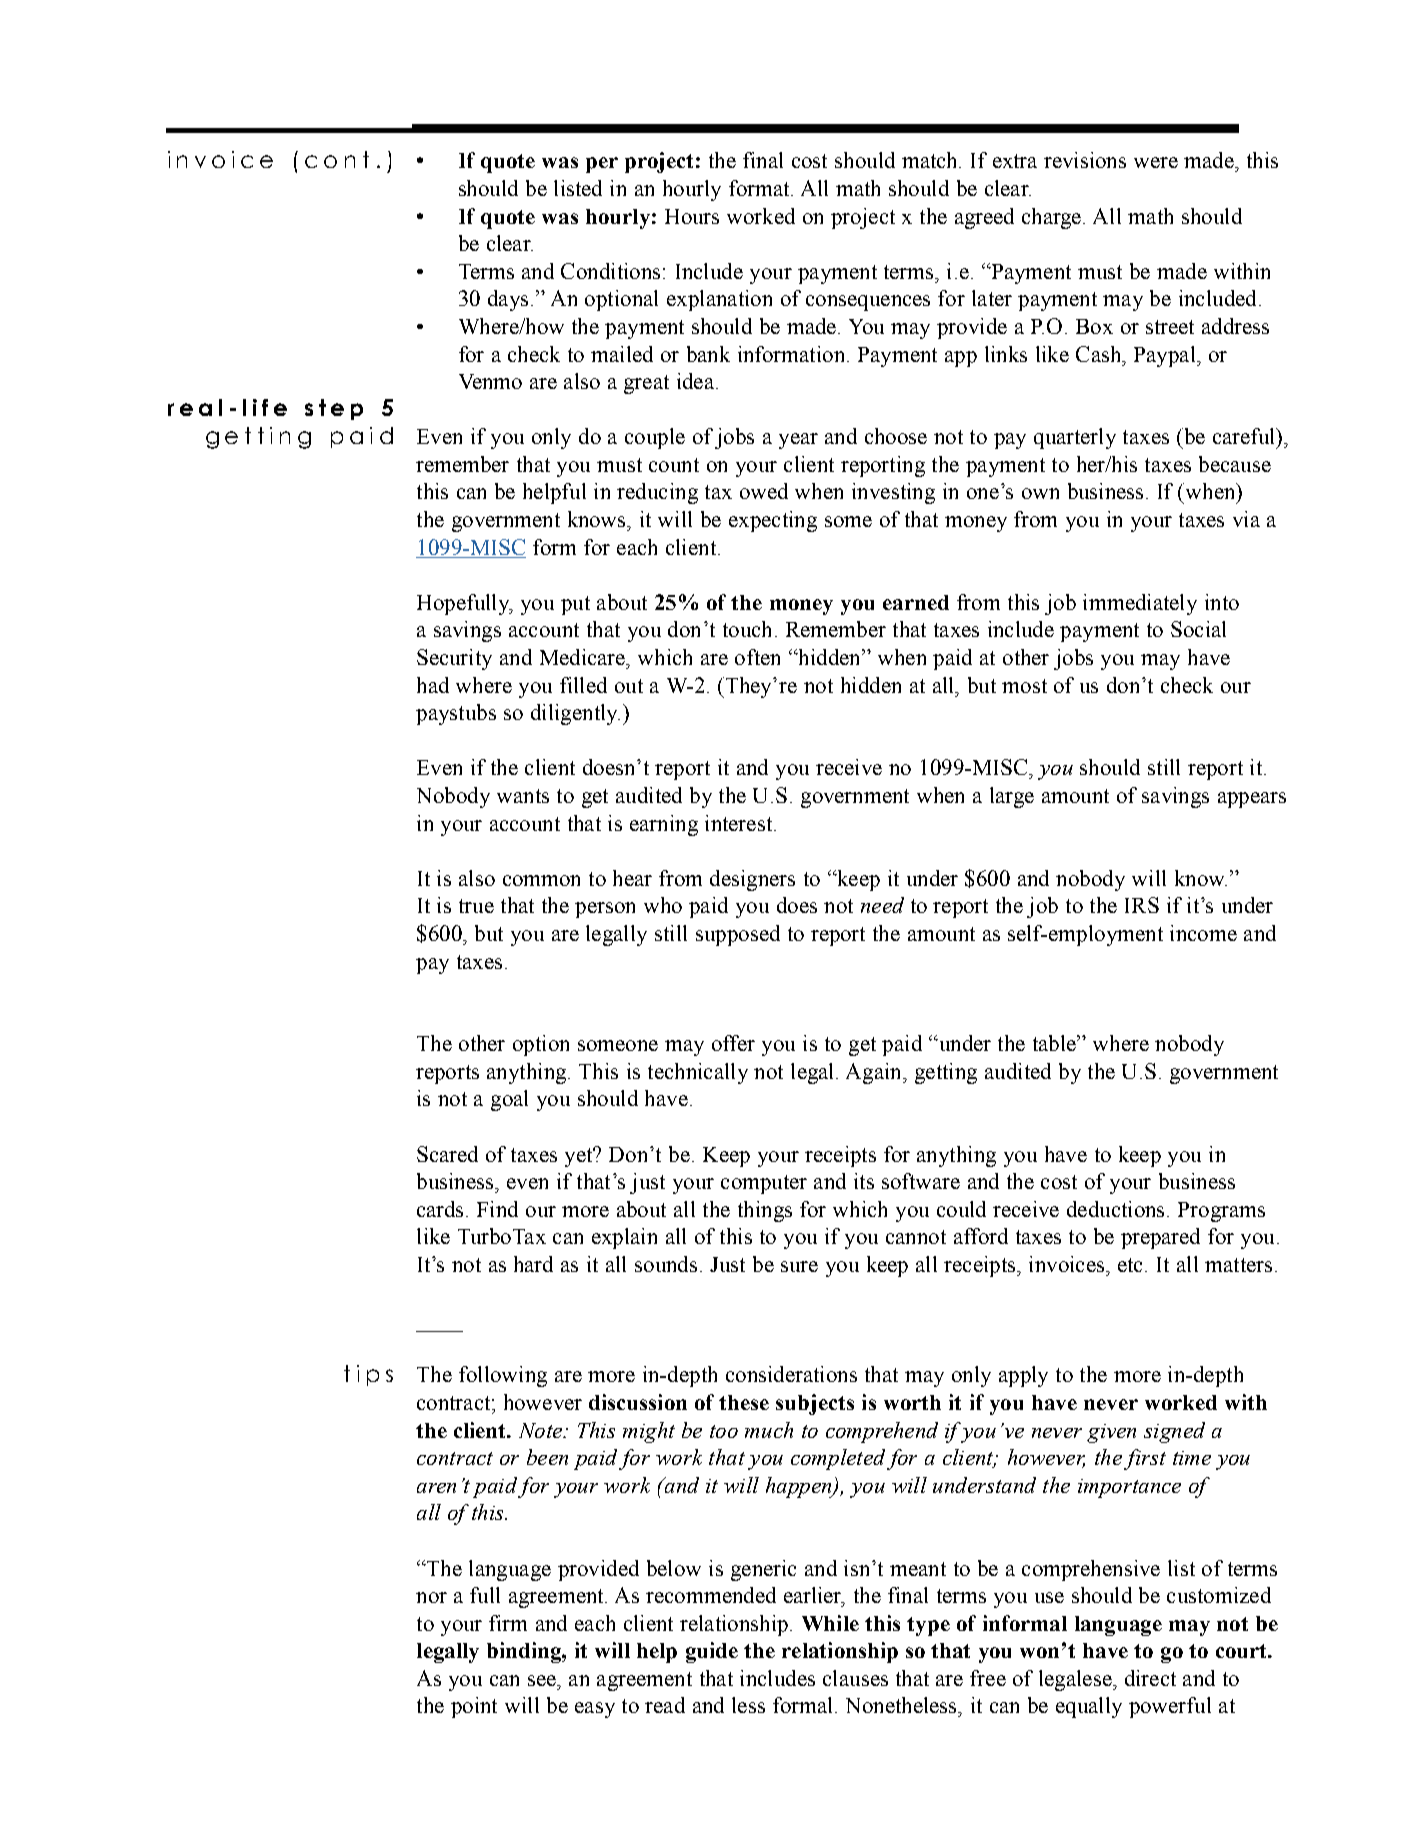  What do you see at coordinates (1150, 1678) in the page?
I see `direct` at bounding box center [1150, 1678].
